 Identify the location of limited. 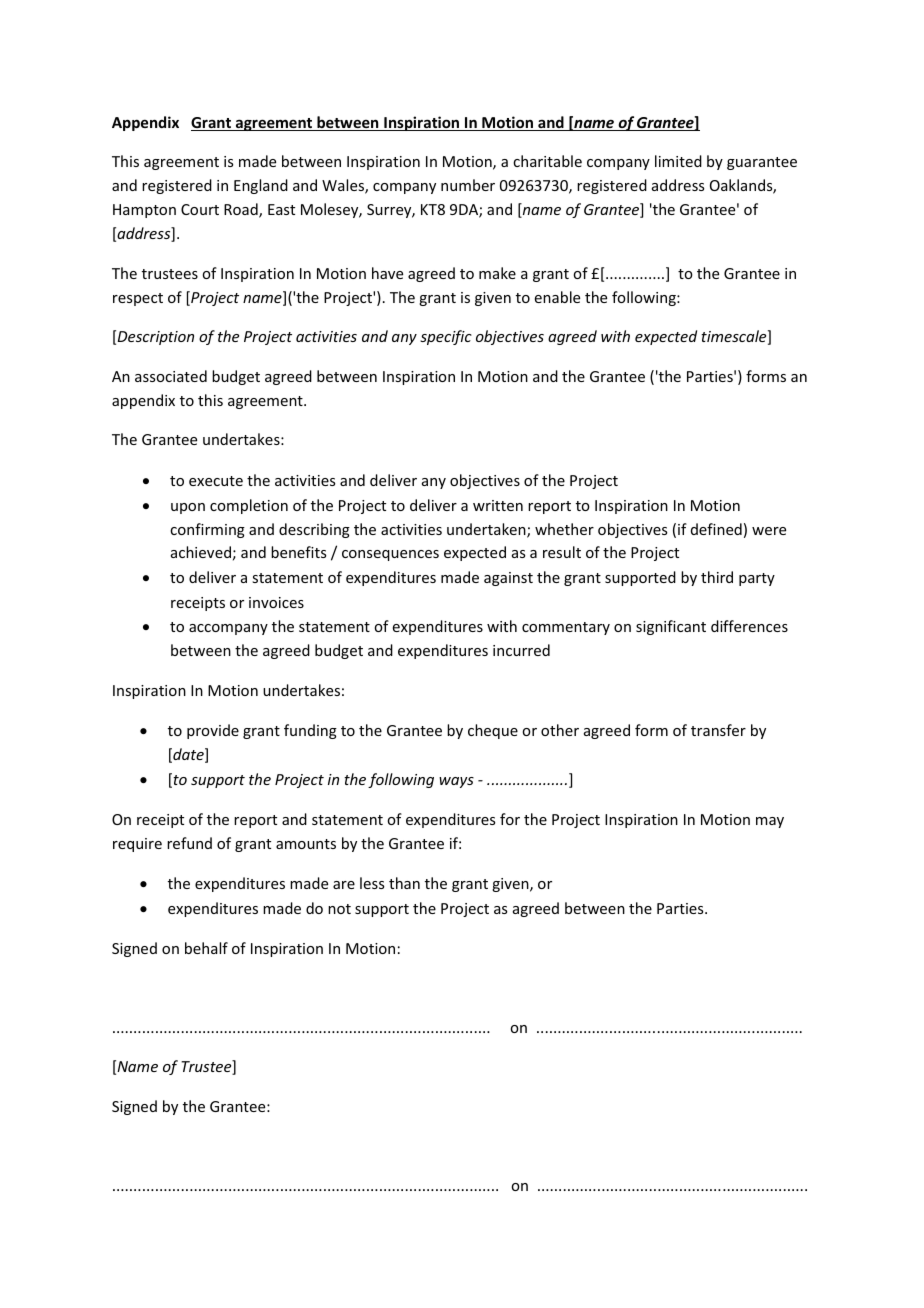
(678, 161).
